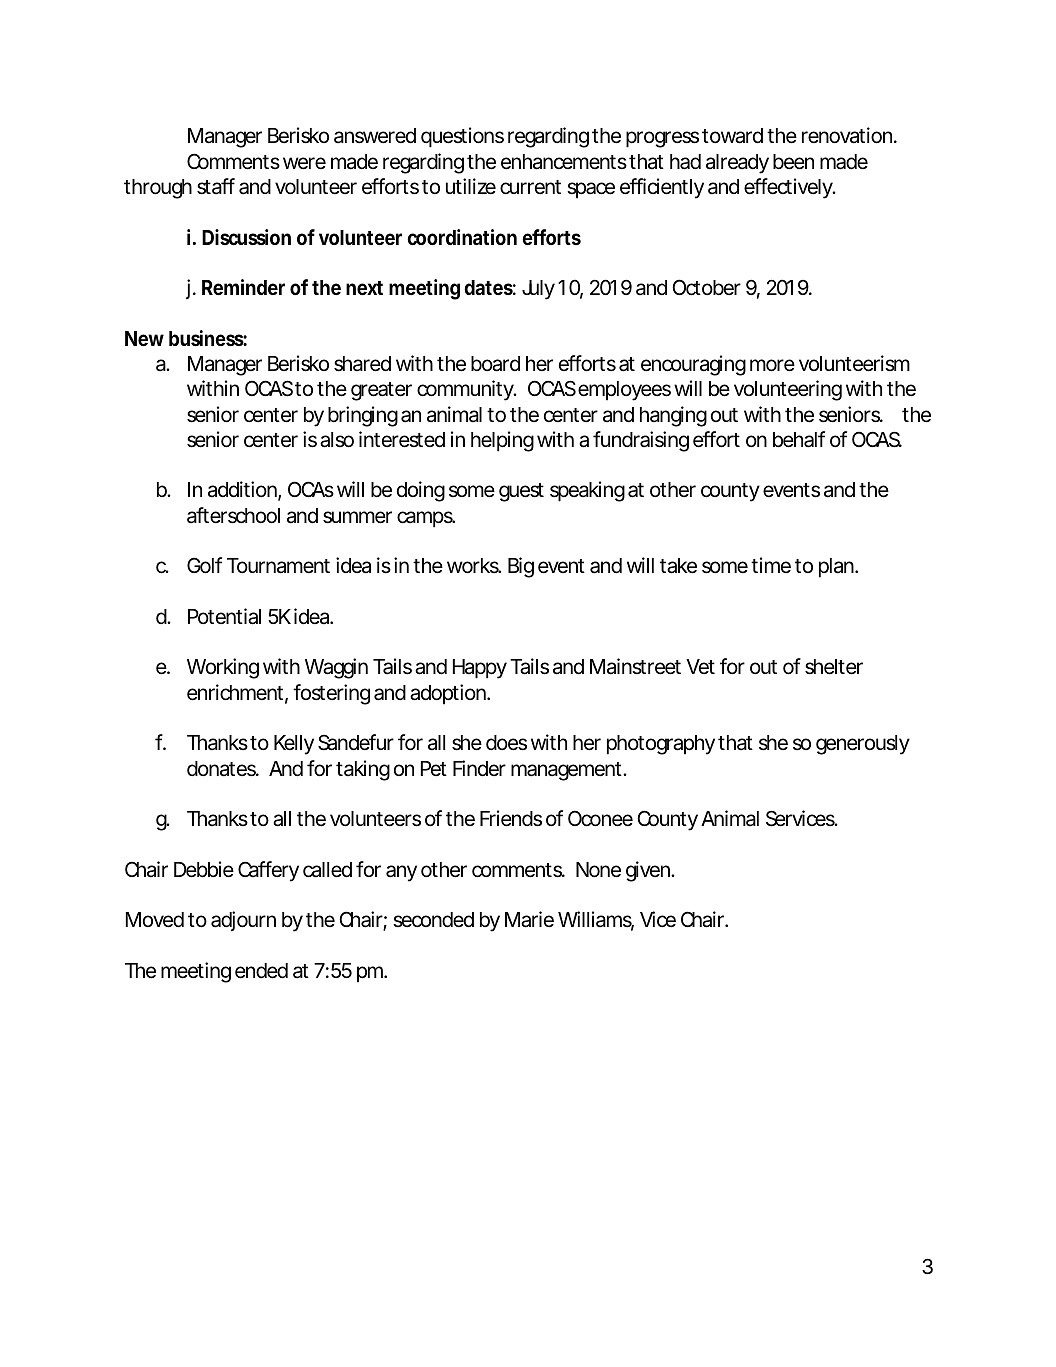 This screenshot has height=1367, width=1056. What do you see at coordinates (650, 871) in the screenshot?
I see `given` at bounding box center [650, 871].
